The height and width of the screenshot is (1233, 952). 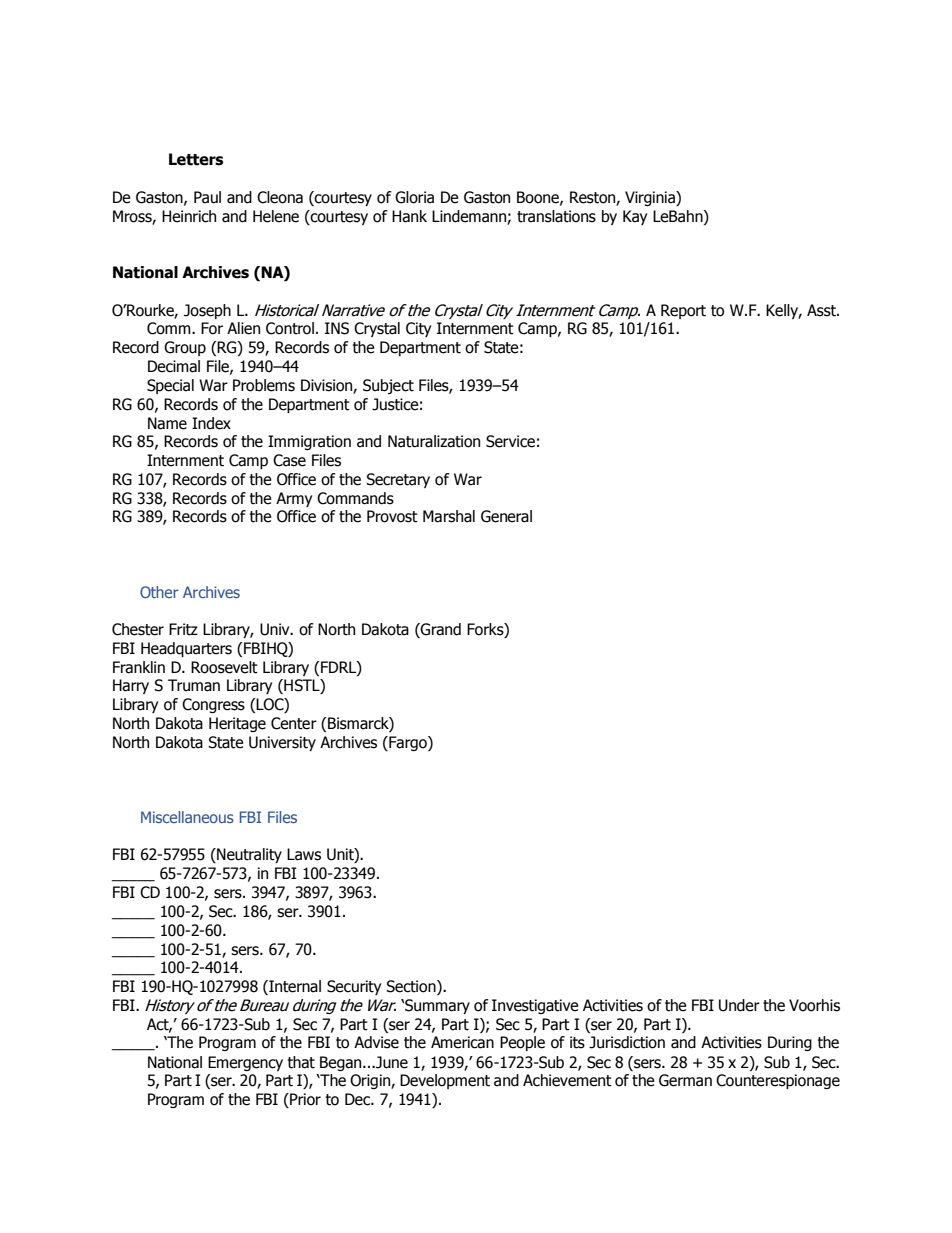 I want to click on Paul, so click(x=207, y=197).
